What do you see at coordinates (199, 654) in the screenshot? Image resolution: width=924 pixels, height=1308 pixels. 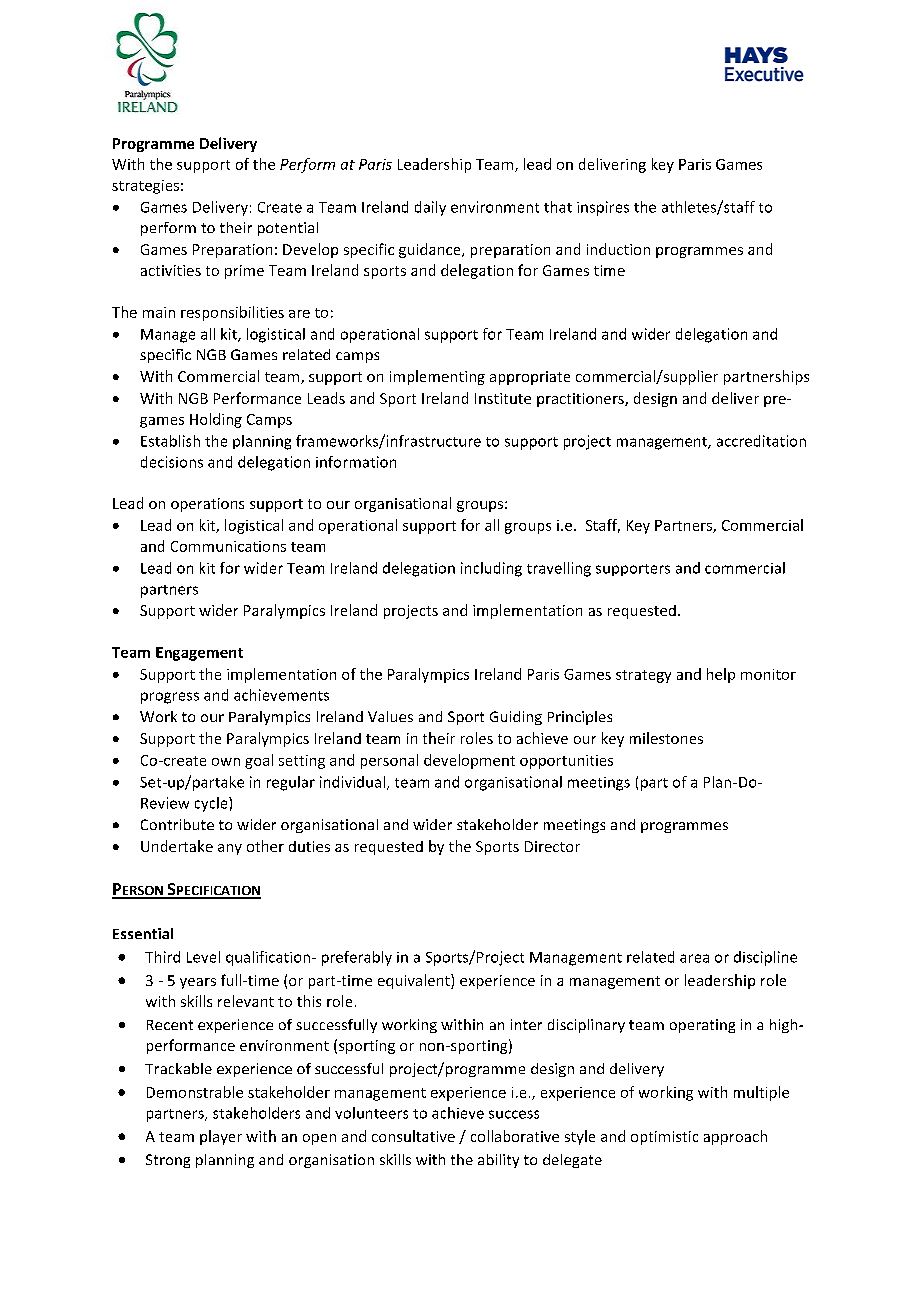 I see `Engagement` at bounding box center [199, 654].
